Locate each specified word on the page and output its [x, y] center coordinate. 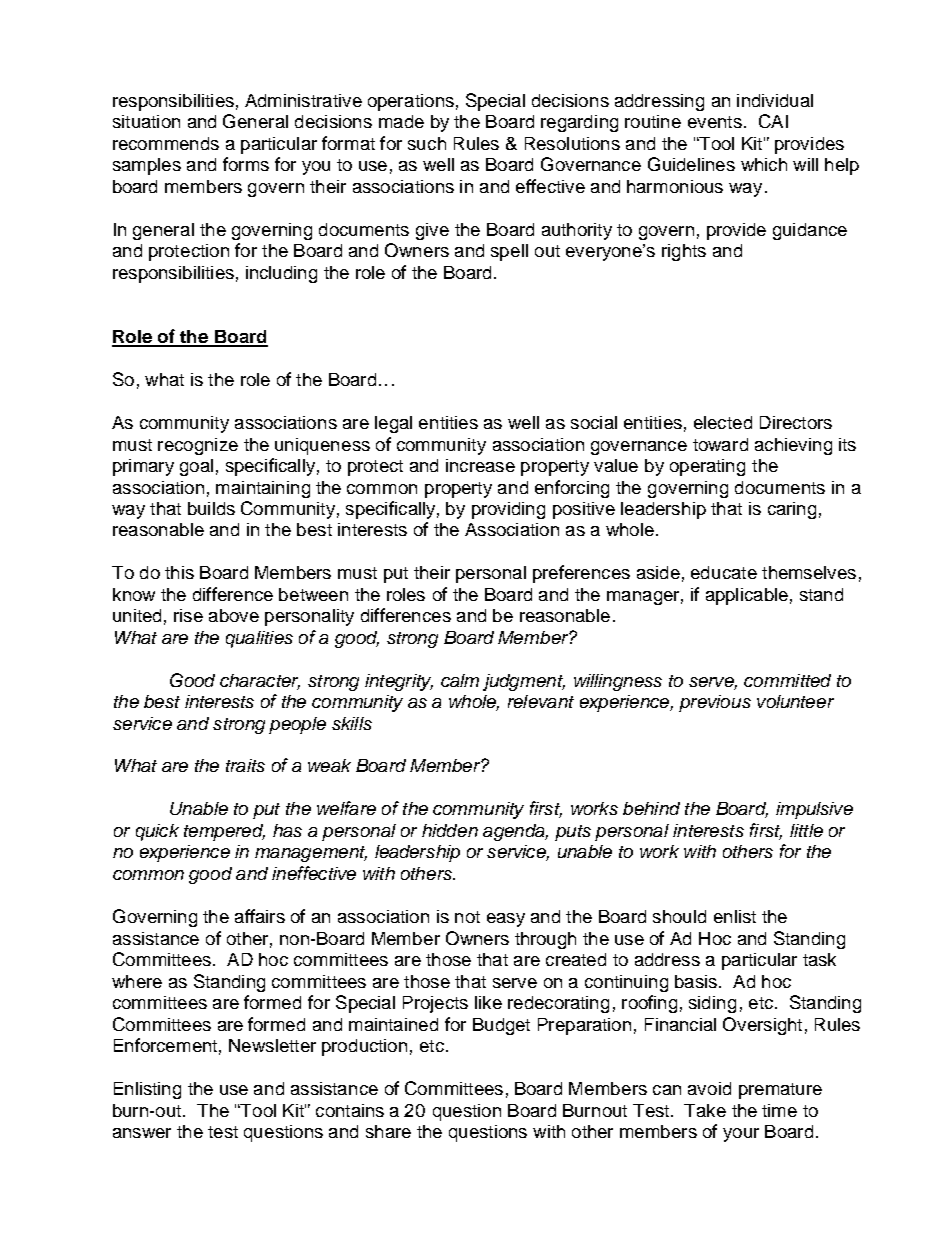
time [779, 1110]
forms [246, 164]
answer [142, 1133]
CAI [773, 121]
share [388, 1131]
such [427, 143]
